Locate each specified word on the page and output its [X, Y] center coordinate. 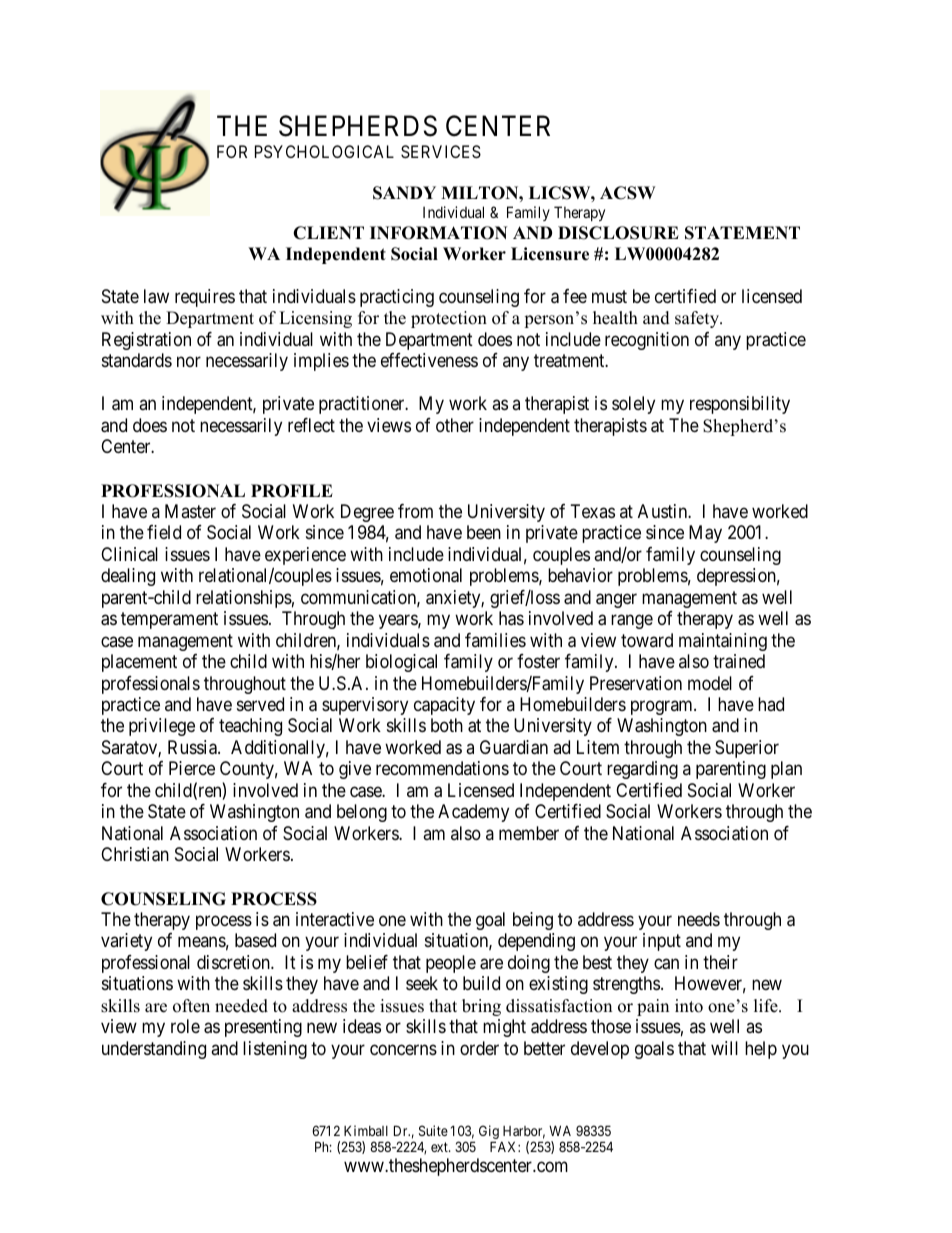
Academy [473, 813]
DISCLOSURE [618, 233]
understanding [154, 1050]
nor [189, 362]
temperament [169, 620]
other [455, 425]
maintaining [723, 642]
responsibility [740, 405]
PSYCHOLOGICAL [324, 151]
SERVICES [441, 151]
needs [699, 919]
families [495, 640]
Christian [135, 854]
